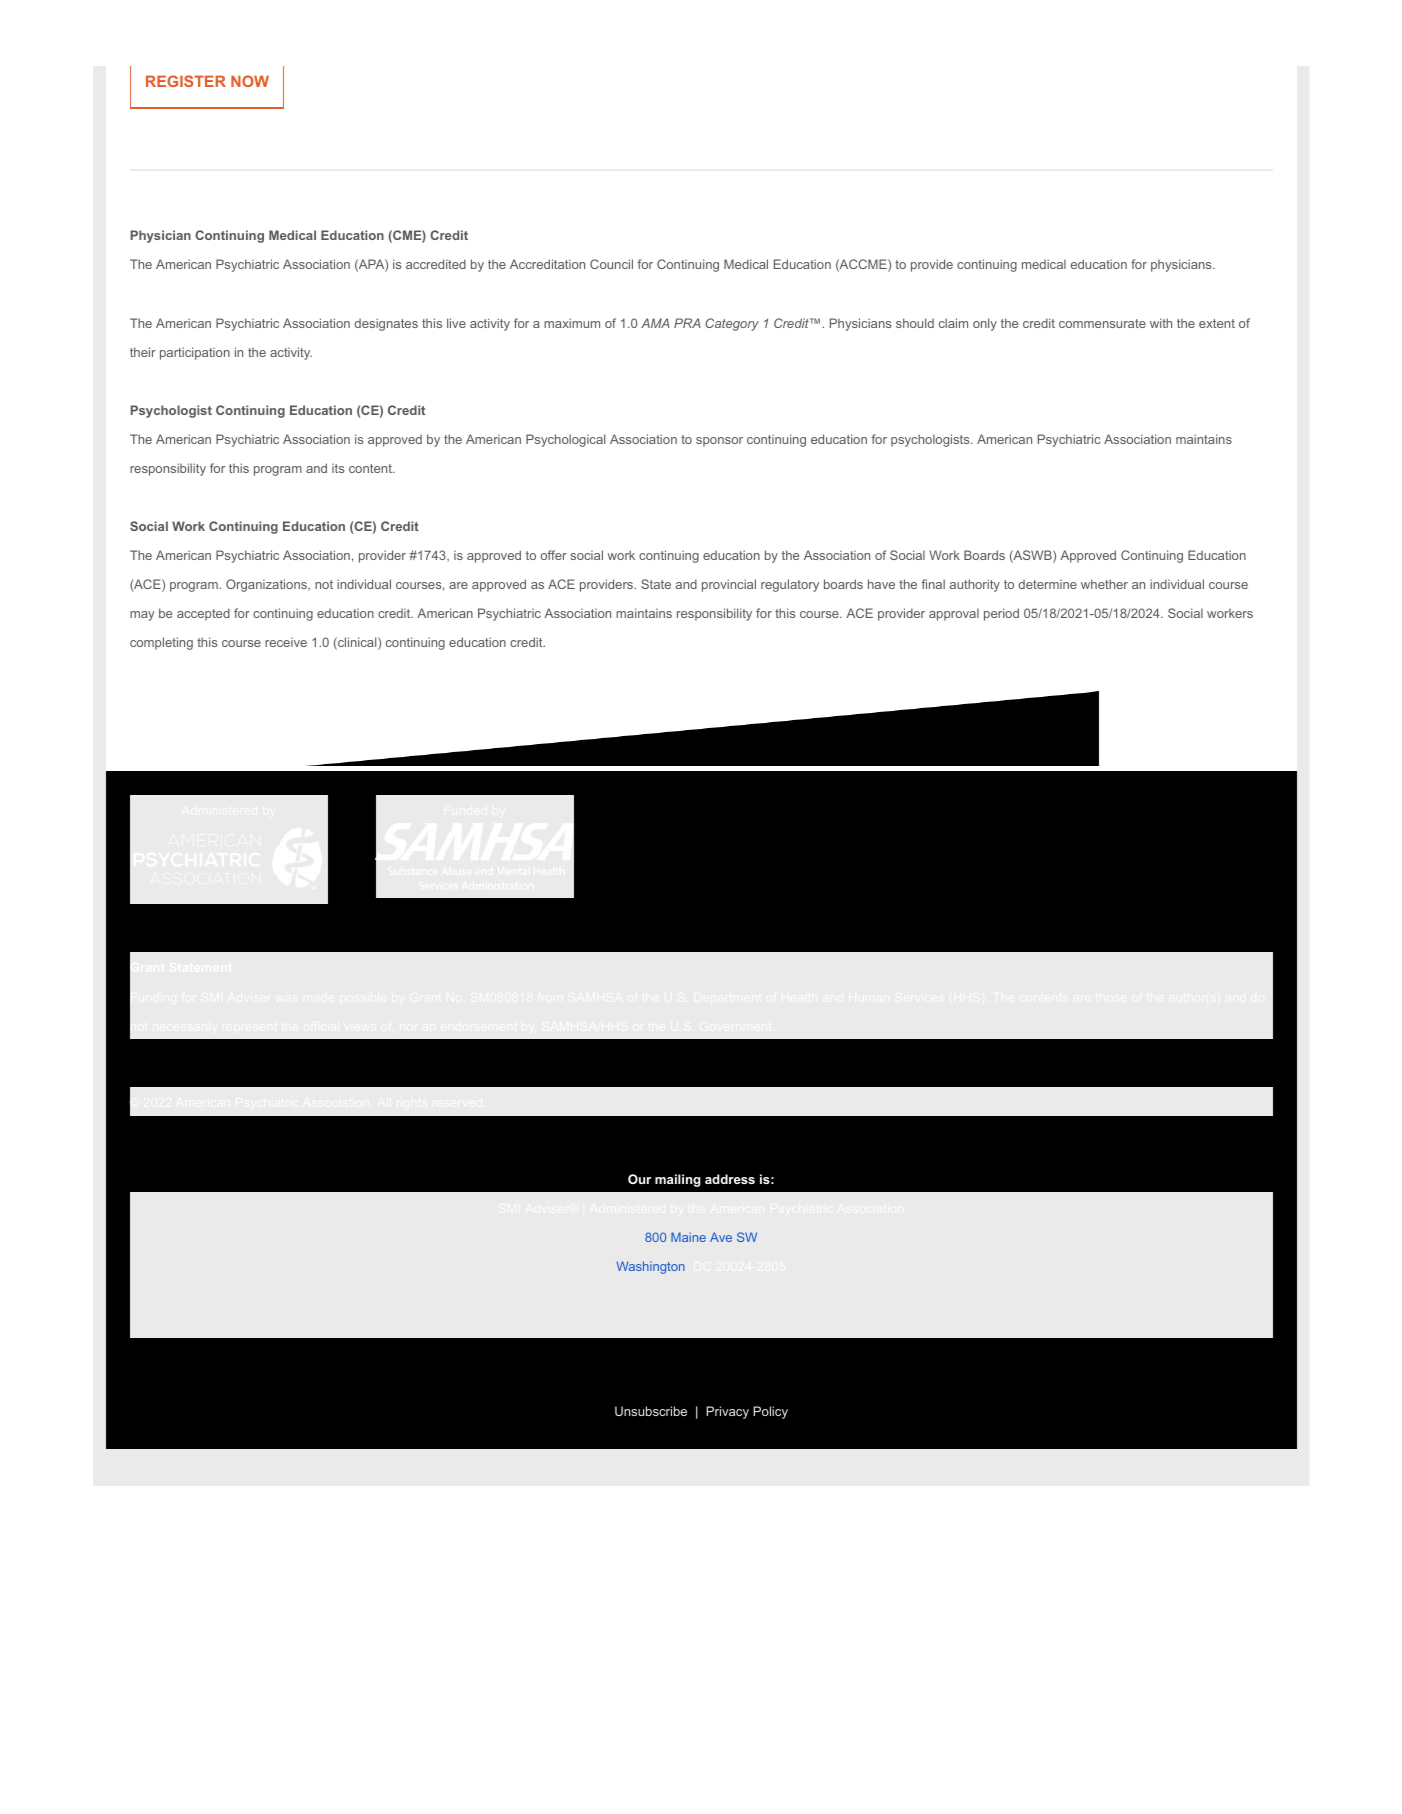  Describe the element at coordinates (1161, 323) in the image. I see `with` at that location.
